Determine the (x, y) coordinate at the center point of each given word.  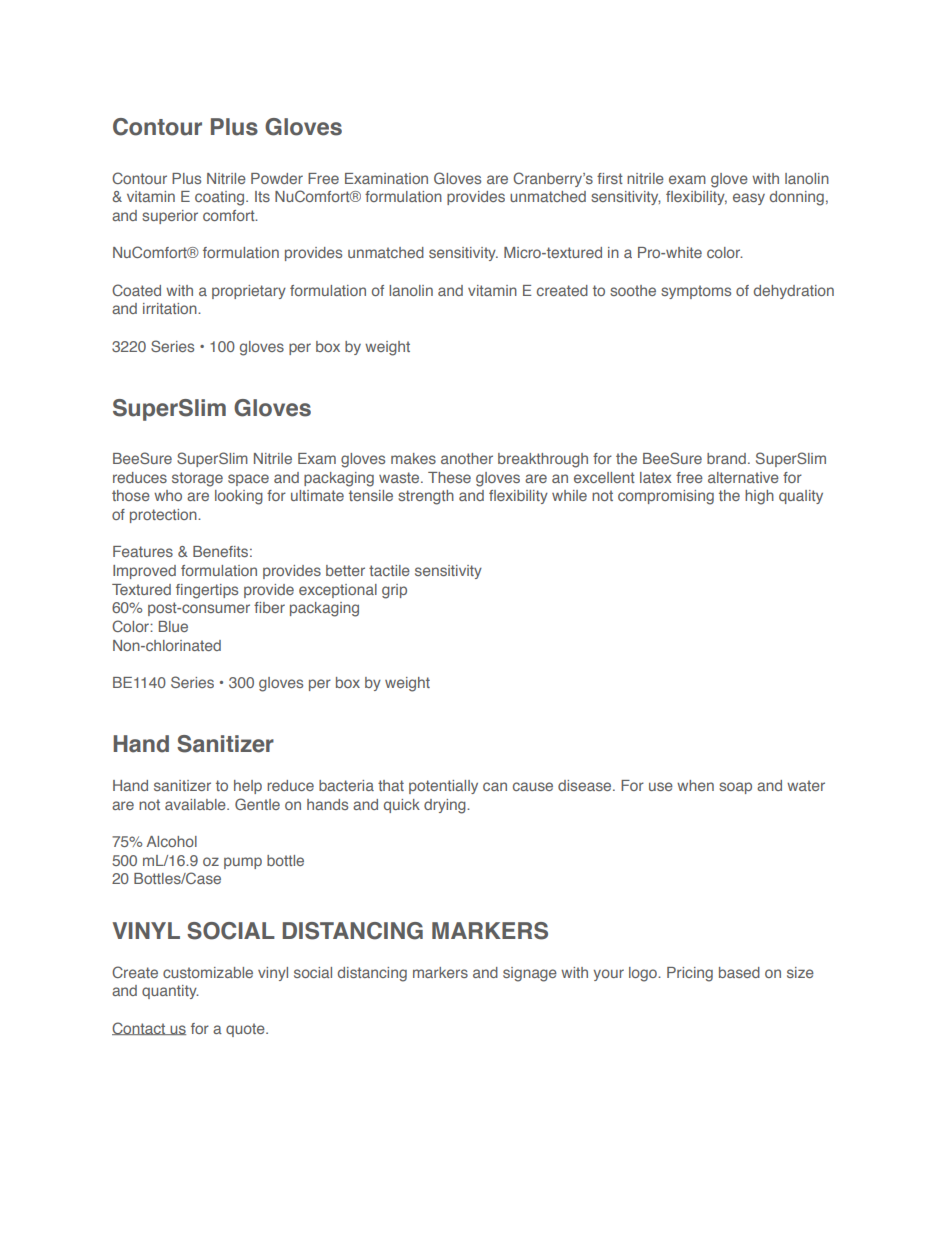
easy (749, 199)
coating (221, 198)
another (467, 458)
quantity (170, 992)
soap (735, 788)
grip (394, 591)
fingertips (207, 591)
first (610, 178)
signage (530, 974)
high (759, 497)
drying (446, 806)
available (196, 804)
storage (197, 479)
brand (726, 458)
